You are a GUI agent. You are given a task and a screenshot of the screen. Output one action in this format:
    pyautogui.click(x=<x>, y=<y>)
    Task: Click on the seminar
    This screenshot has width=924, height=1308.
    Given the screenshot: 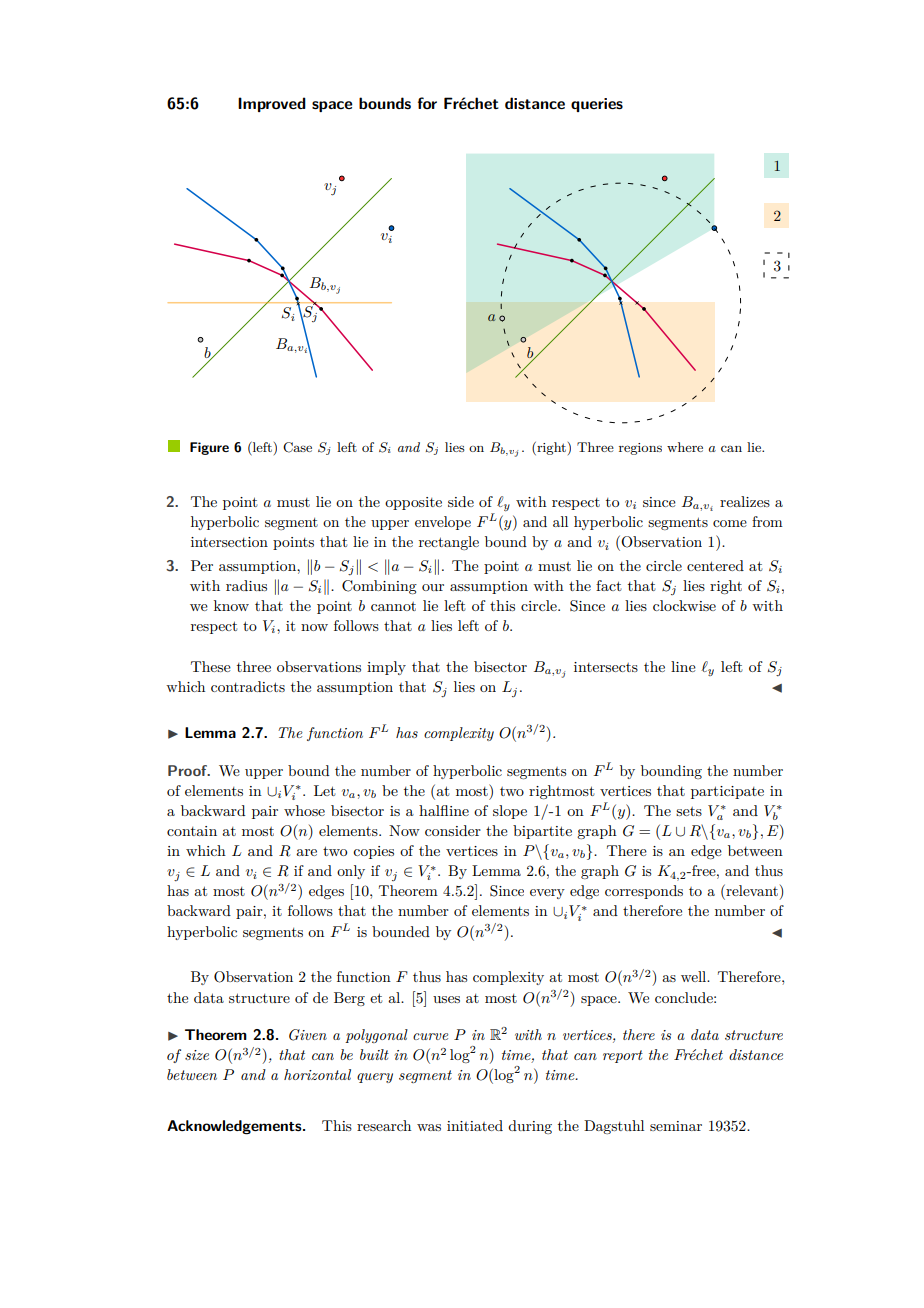 What is the action you would take?
    pyautogui.click(x=676, y=1126)
